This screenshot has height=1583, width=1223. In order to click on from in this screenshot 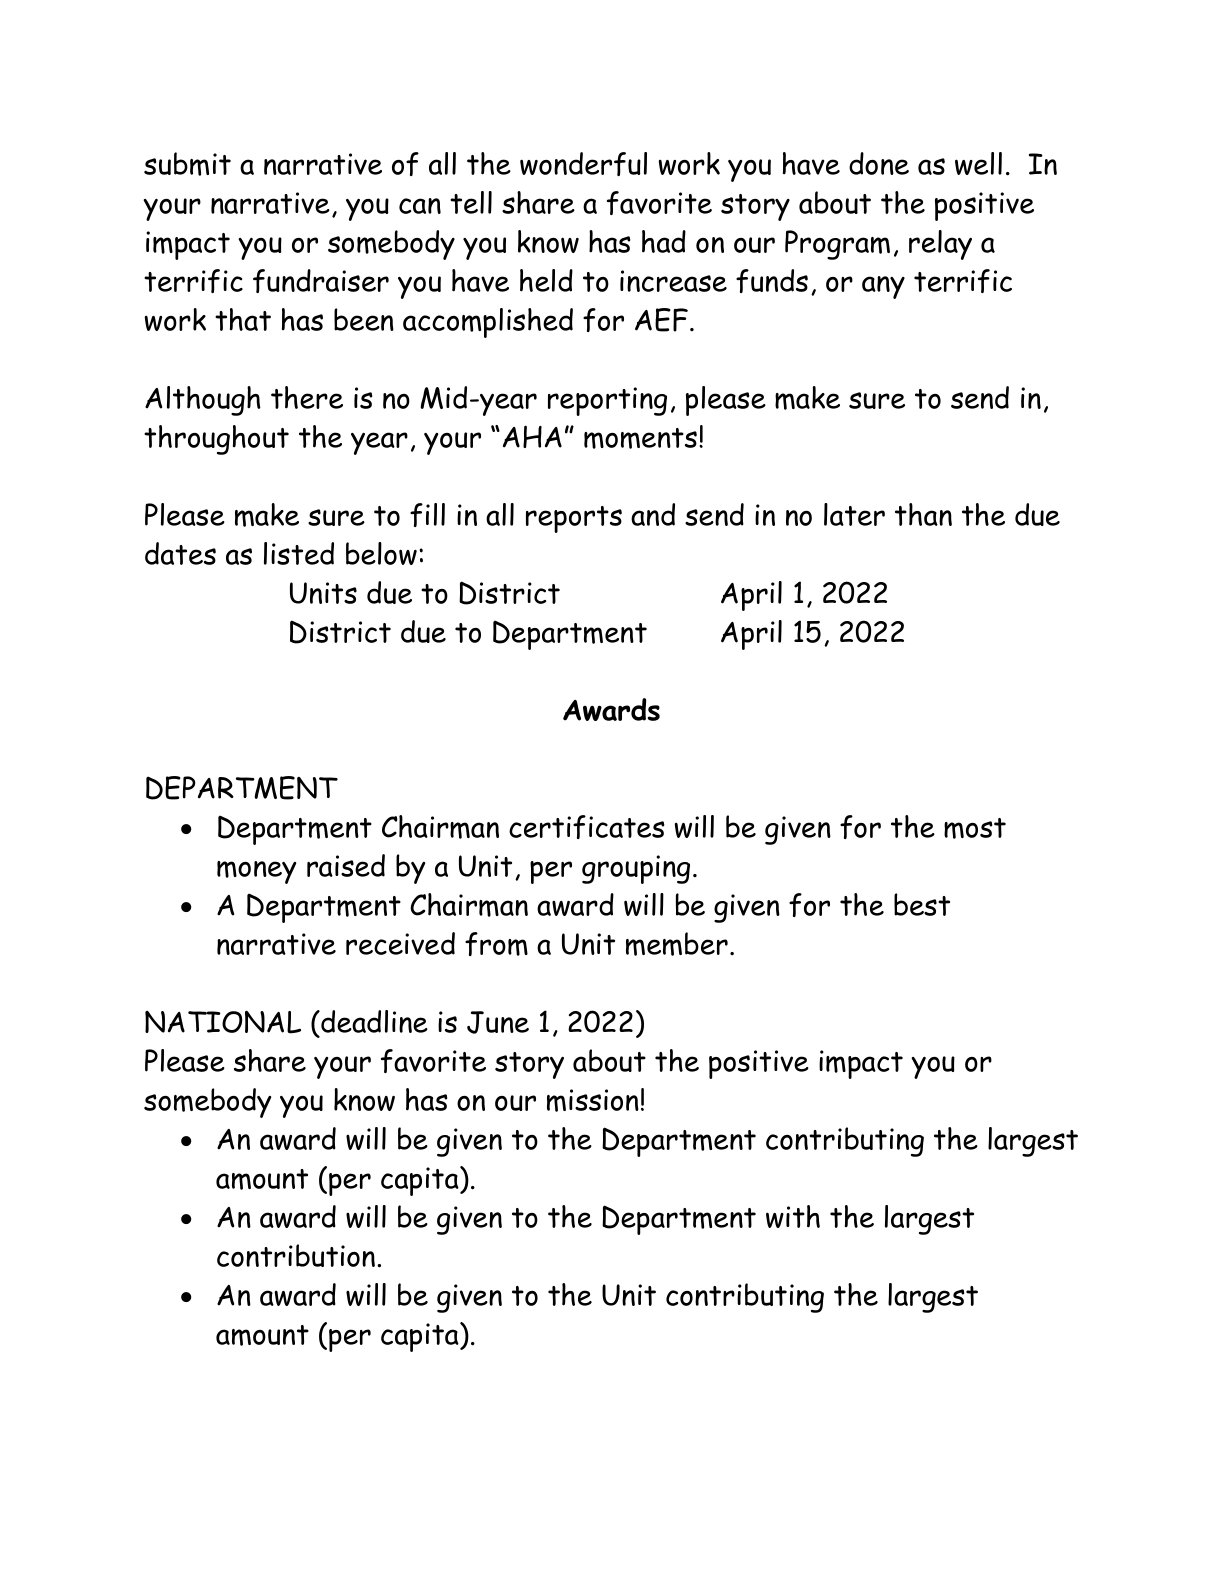, I will do `click(496, 944)`.
